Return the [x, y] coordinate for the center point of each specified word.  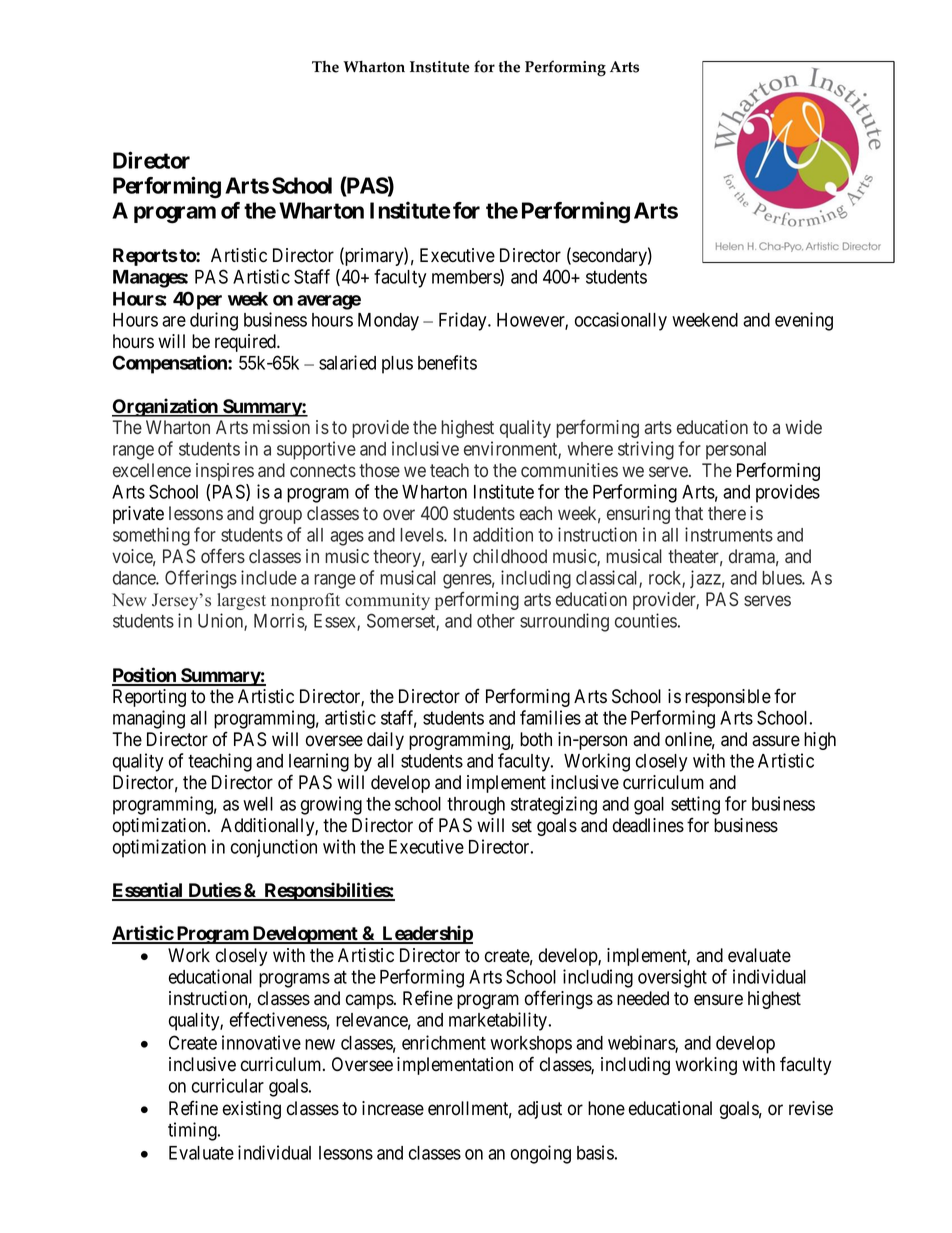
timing [193, 1131]
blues [782, 578]
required [246, 343]
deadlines [648, 825]
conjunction [274, 848]
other [496, 621]
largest [241, 601]
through [476, 806]
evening [804, 321]
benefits [447, 362]
